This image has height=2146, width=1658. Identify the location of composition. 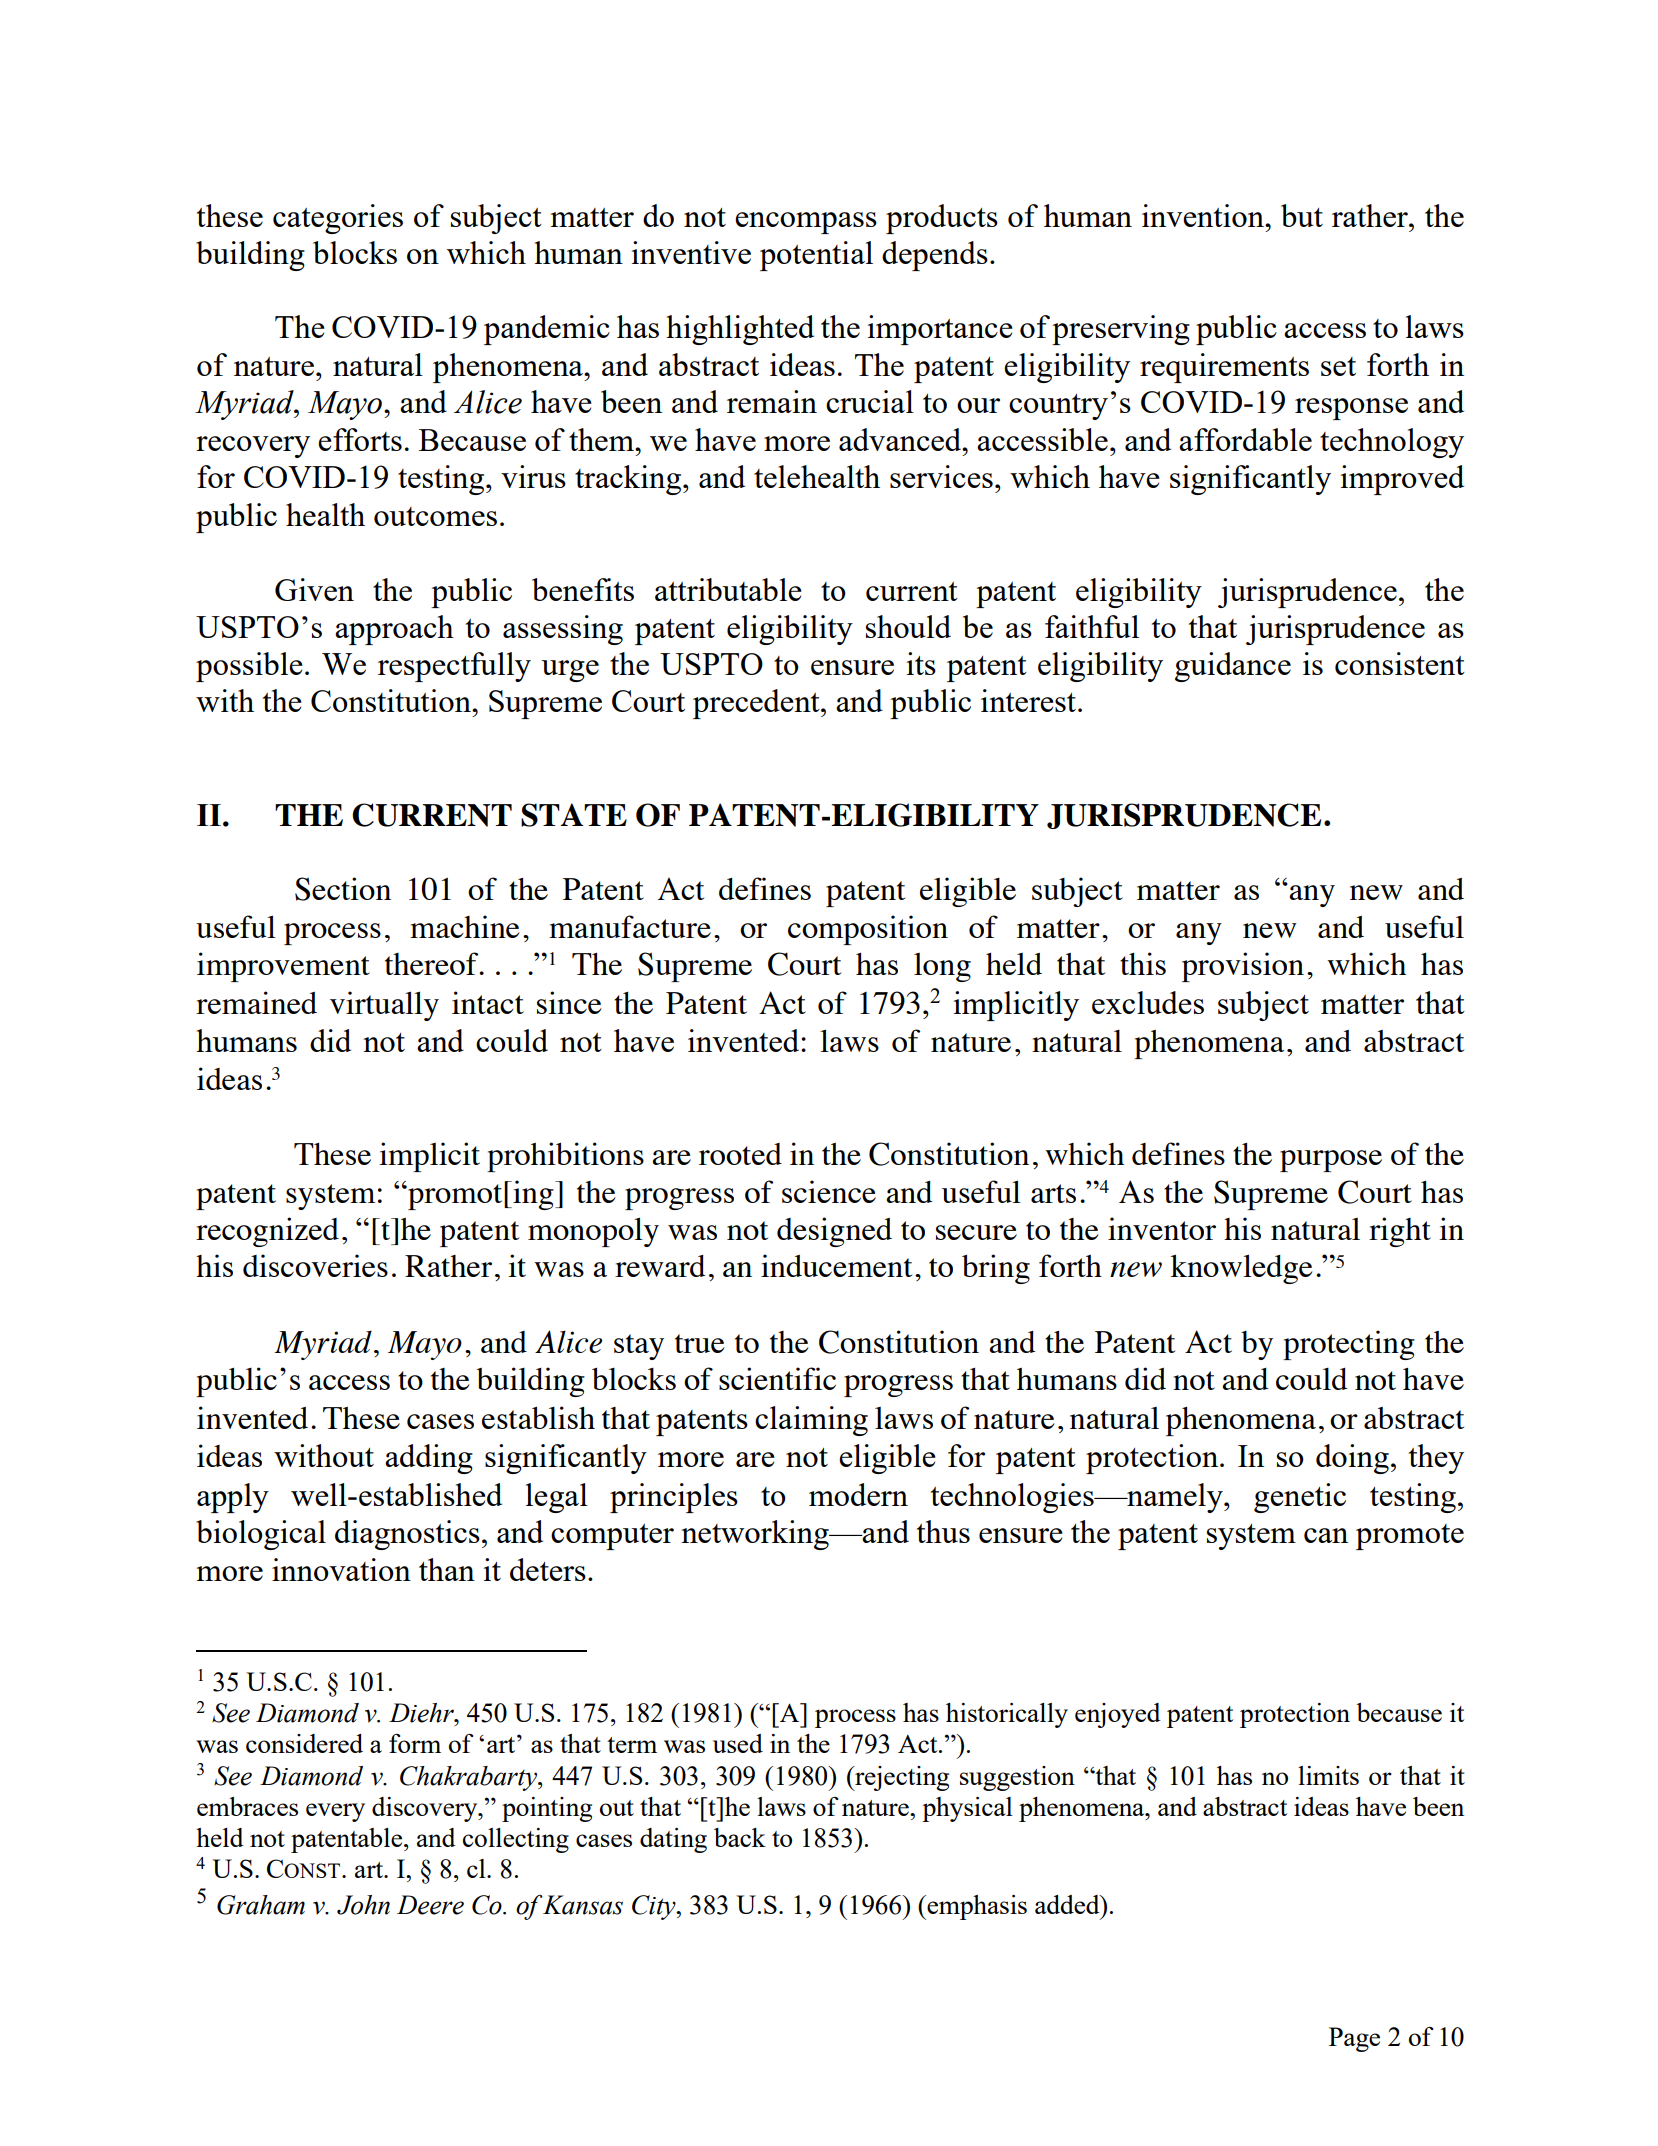
(868, 930).
